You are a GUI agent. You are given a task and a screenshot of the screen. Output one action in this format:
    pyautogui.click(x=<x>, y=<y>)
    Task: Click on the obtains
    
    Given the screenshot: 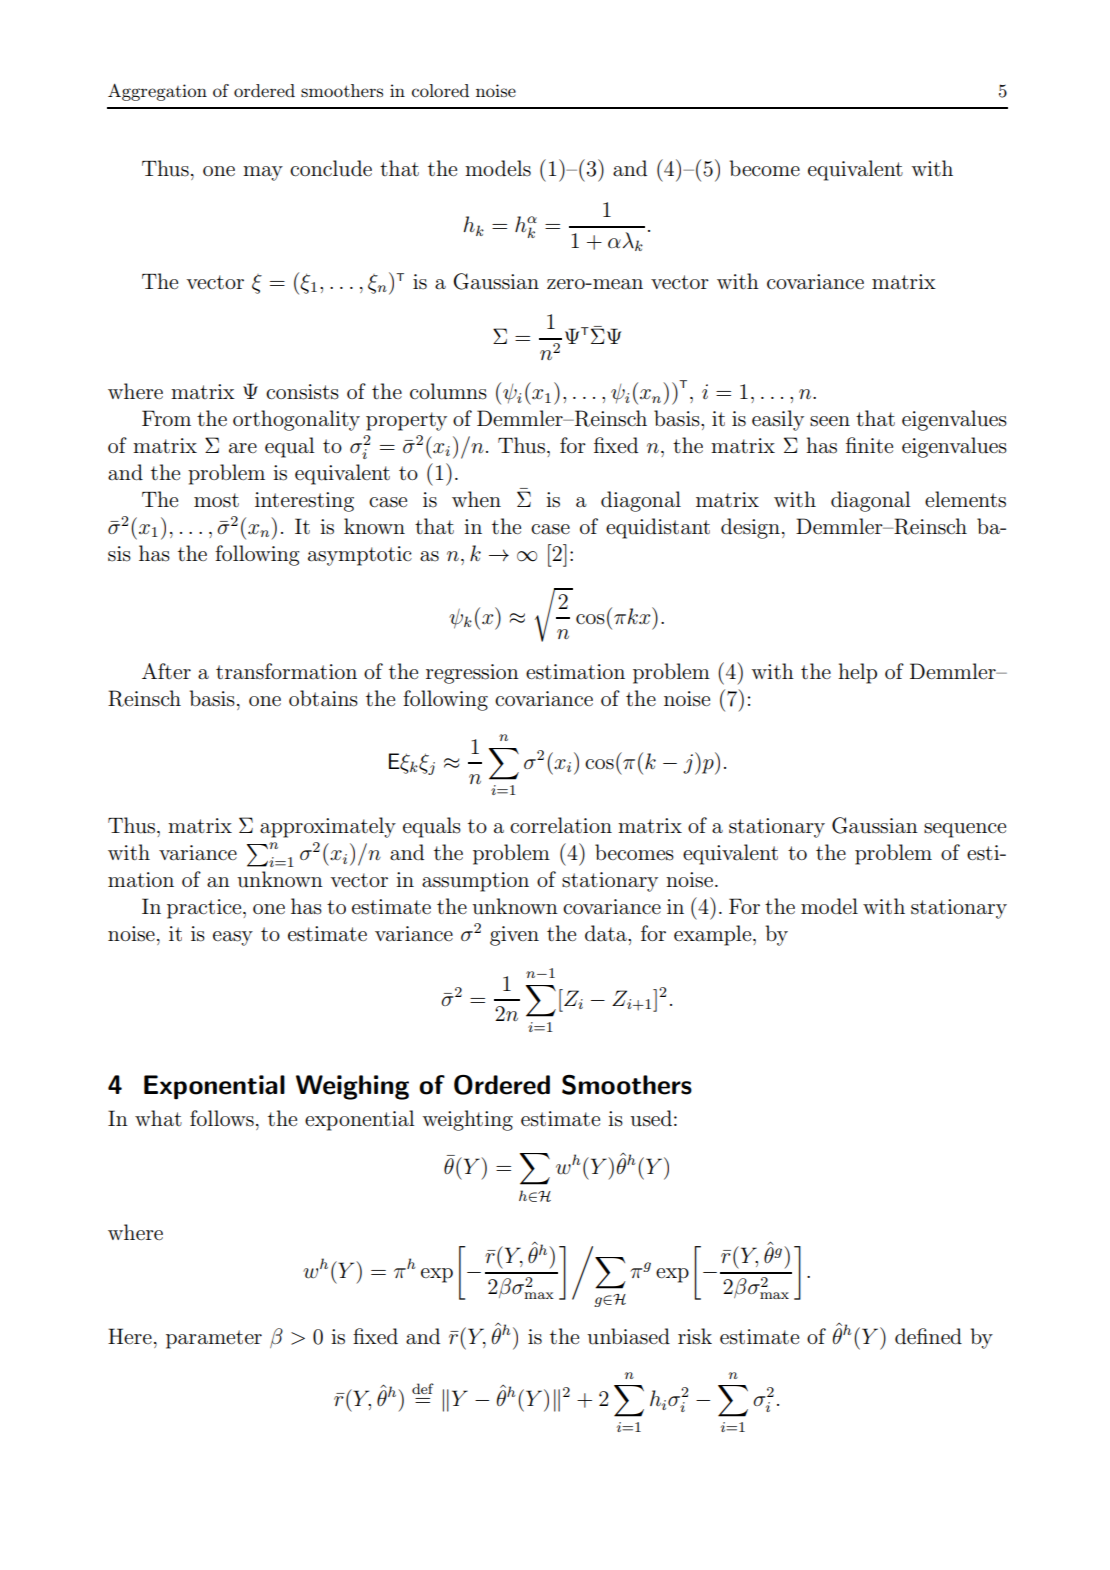 What is the action you would take?
    pyautogui.click(x=323, y=698)
